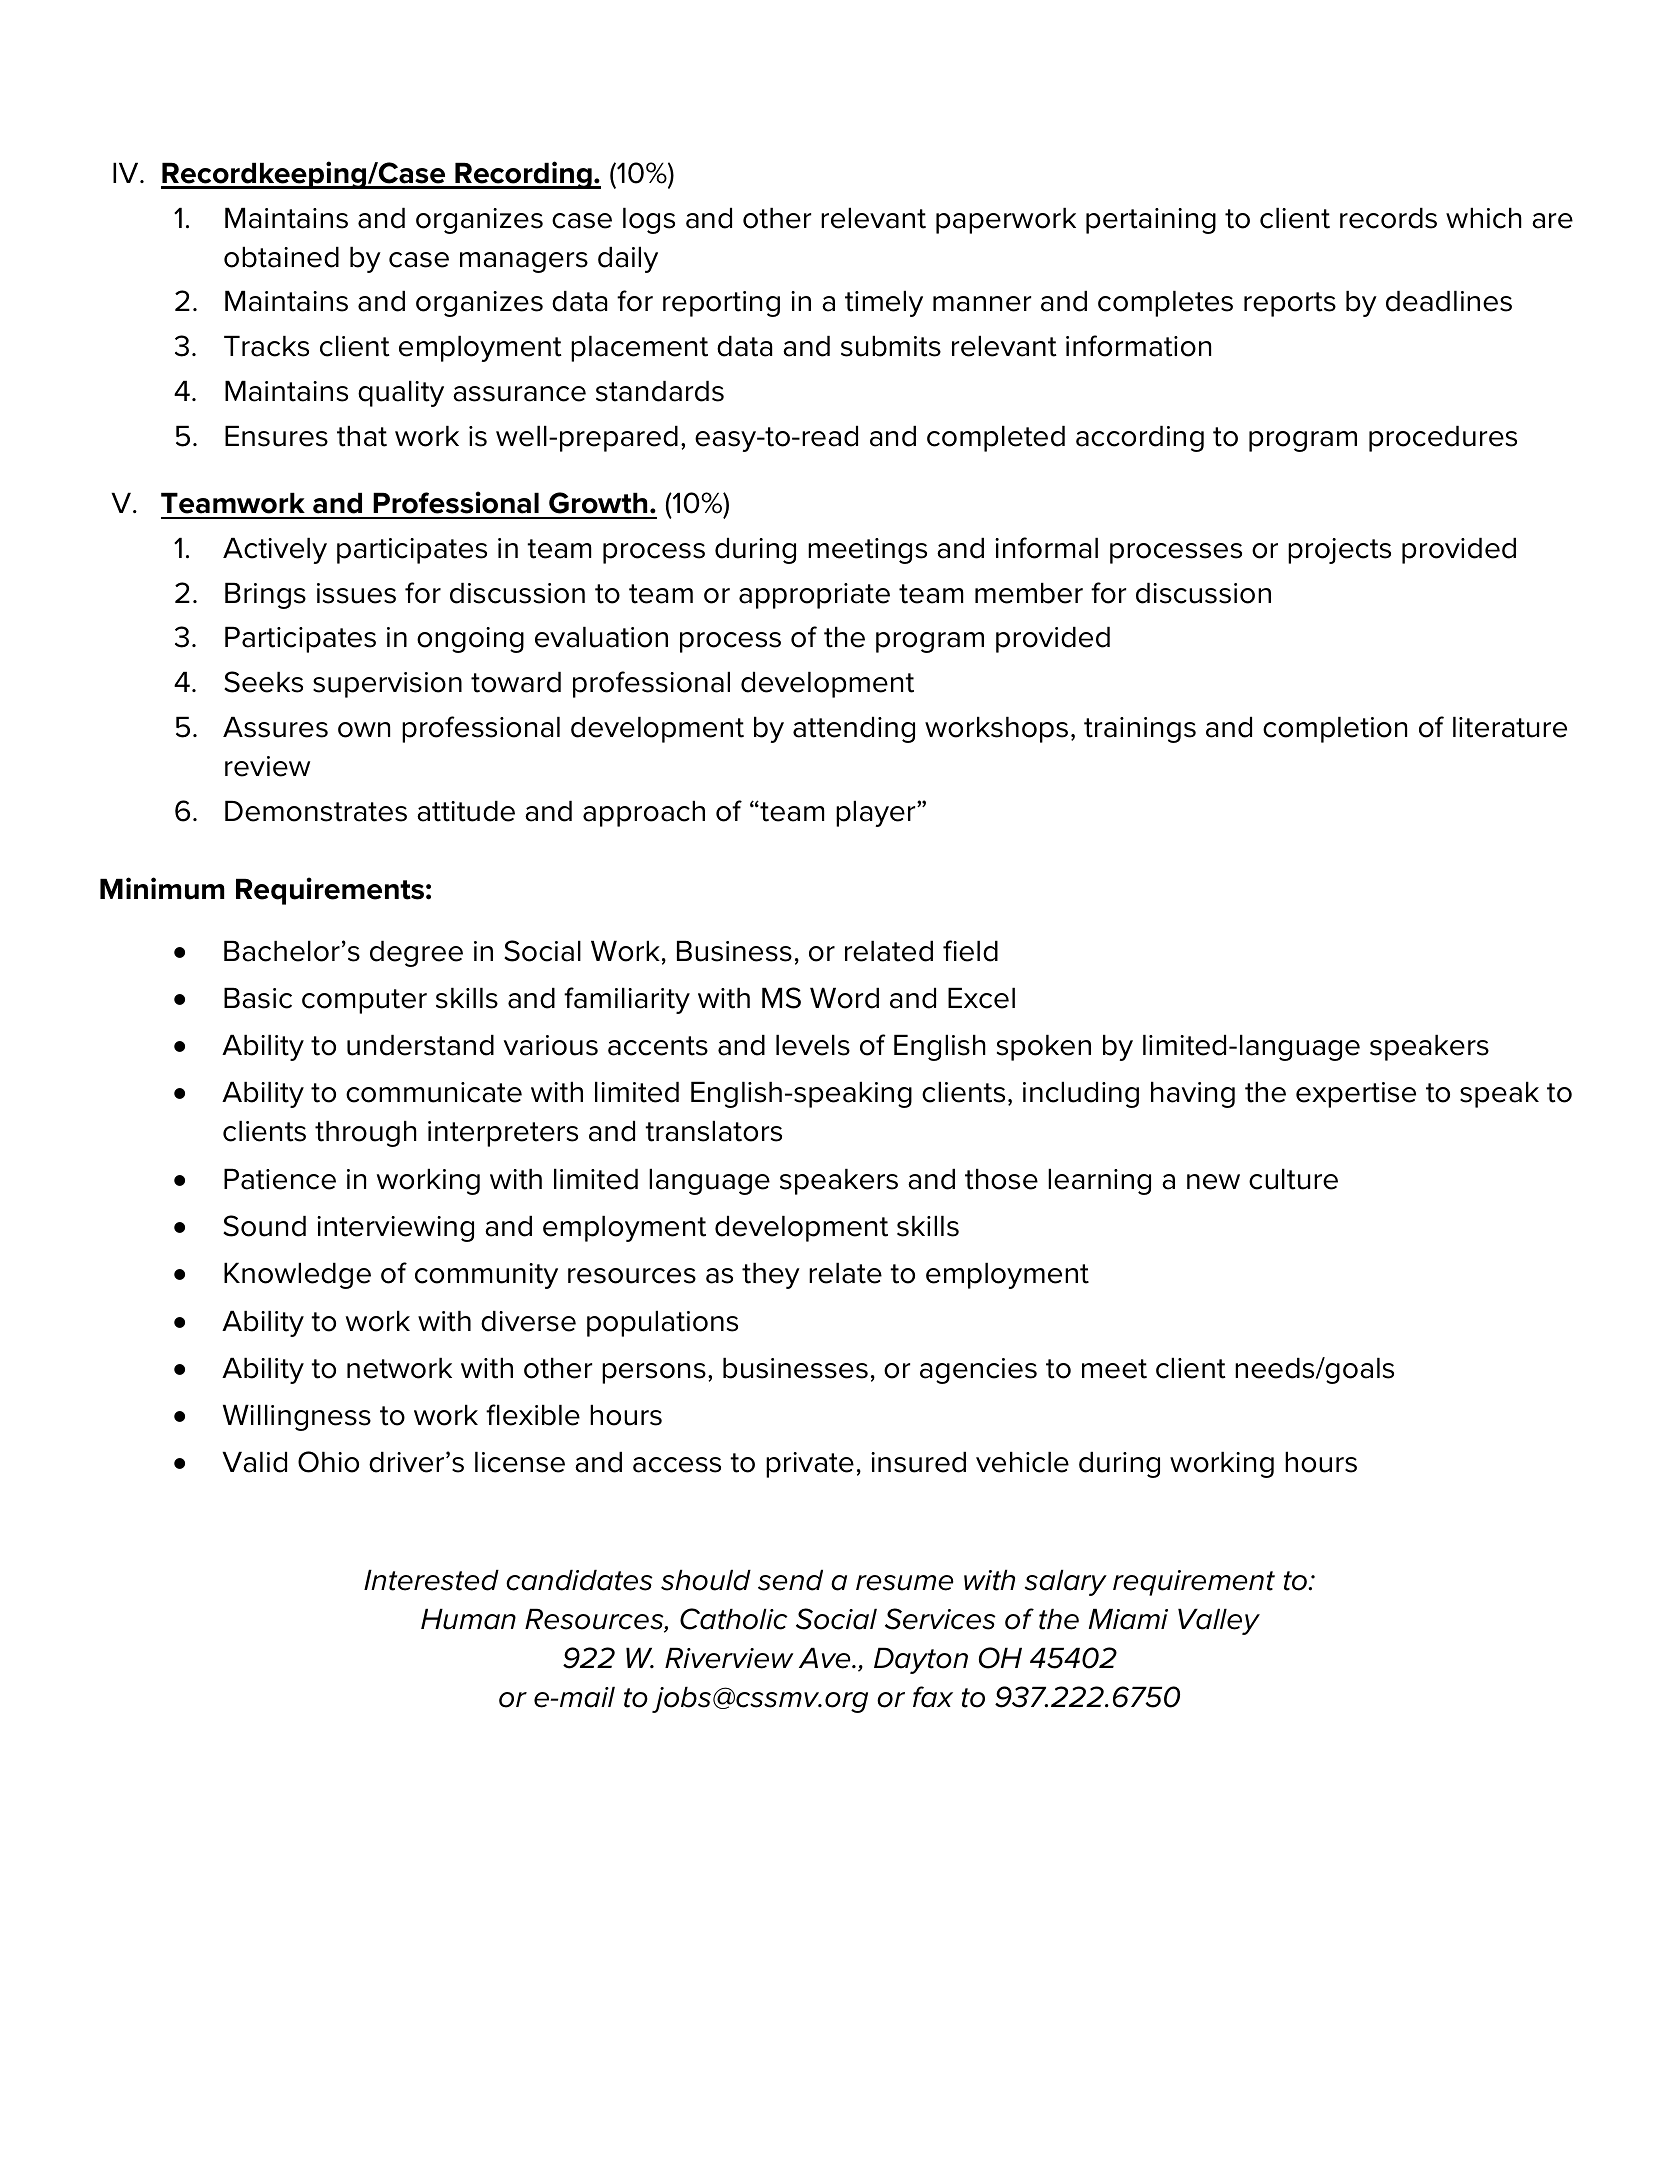 The image size is (1679, 2172). What do you see at coordinates (356, 593) in the screenshot?
I see `issues` at bounding box center [356, 593].
